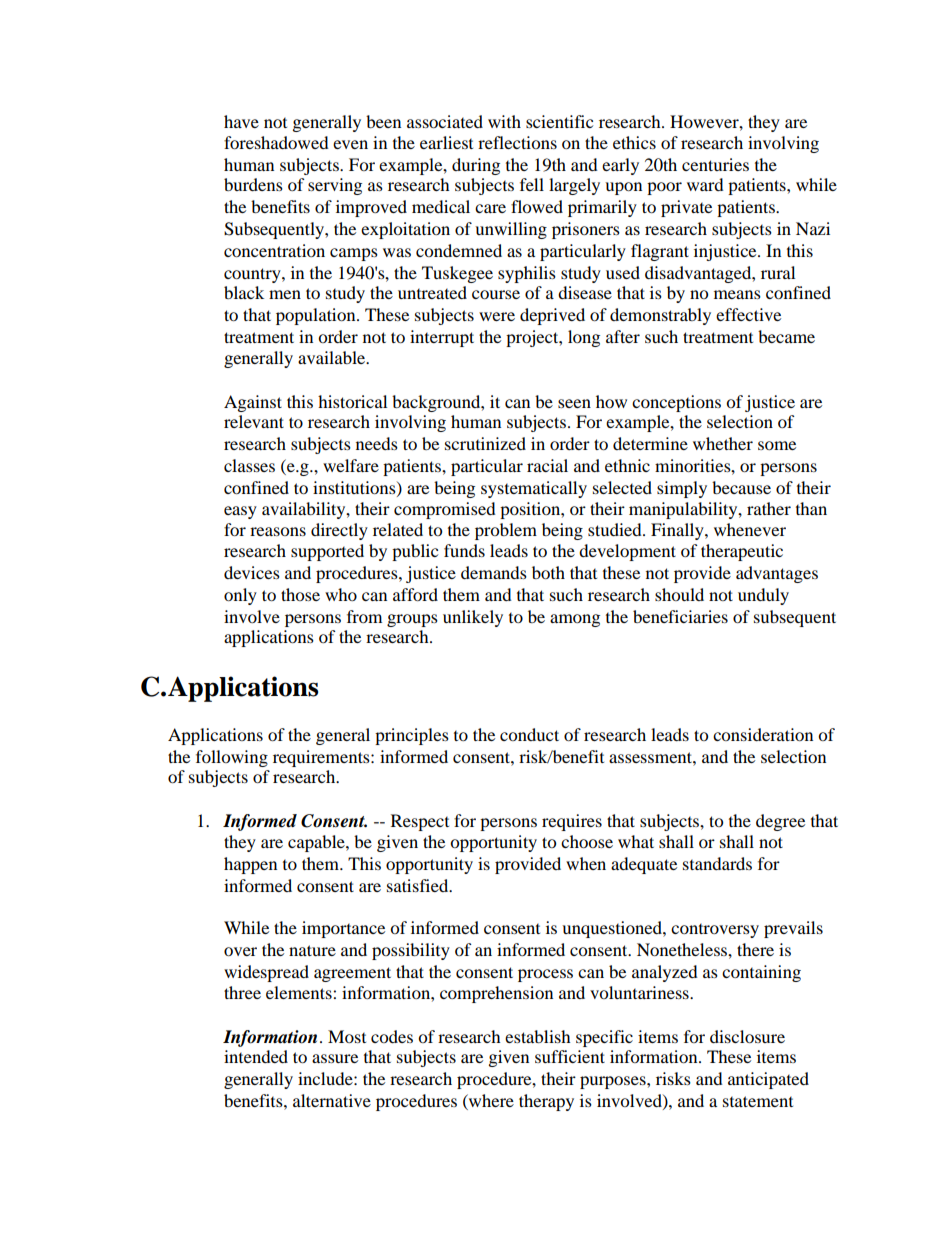 The width and height of the image is (952, 1233). Describe the element at coordinates (763, 734) in the image. I see `consideration` at that location.
